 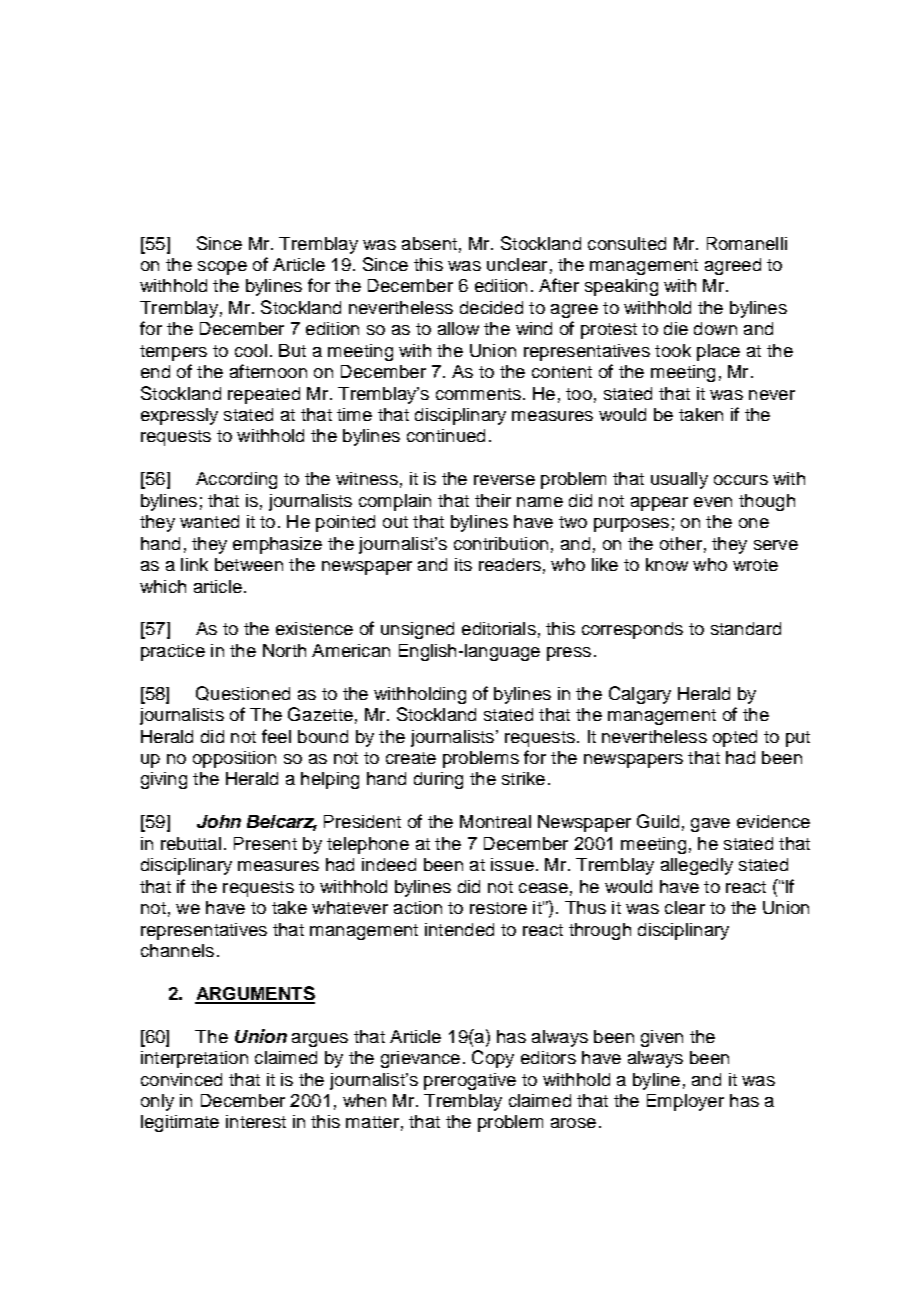 What do you see at coordinates (685, 1102) in the image?
I see `Employer` at bounding box center [685, 1102].
